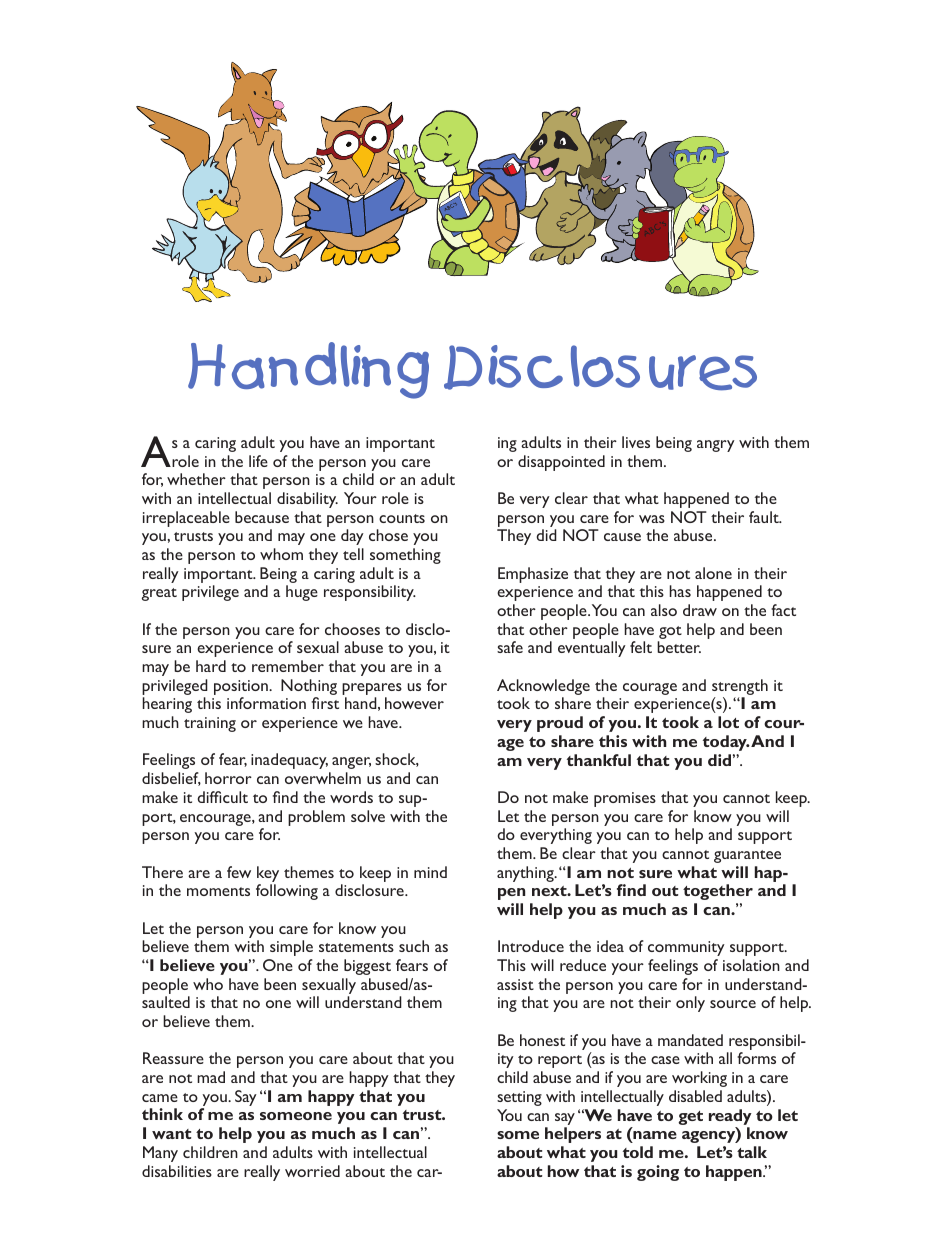  Describe the element at coordinates (561, 463) in the screenshot. I see `disappointed` at that location.
